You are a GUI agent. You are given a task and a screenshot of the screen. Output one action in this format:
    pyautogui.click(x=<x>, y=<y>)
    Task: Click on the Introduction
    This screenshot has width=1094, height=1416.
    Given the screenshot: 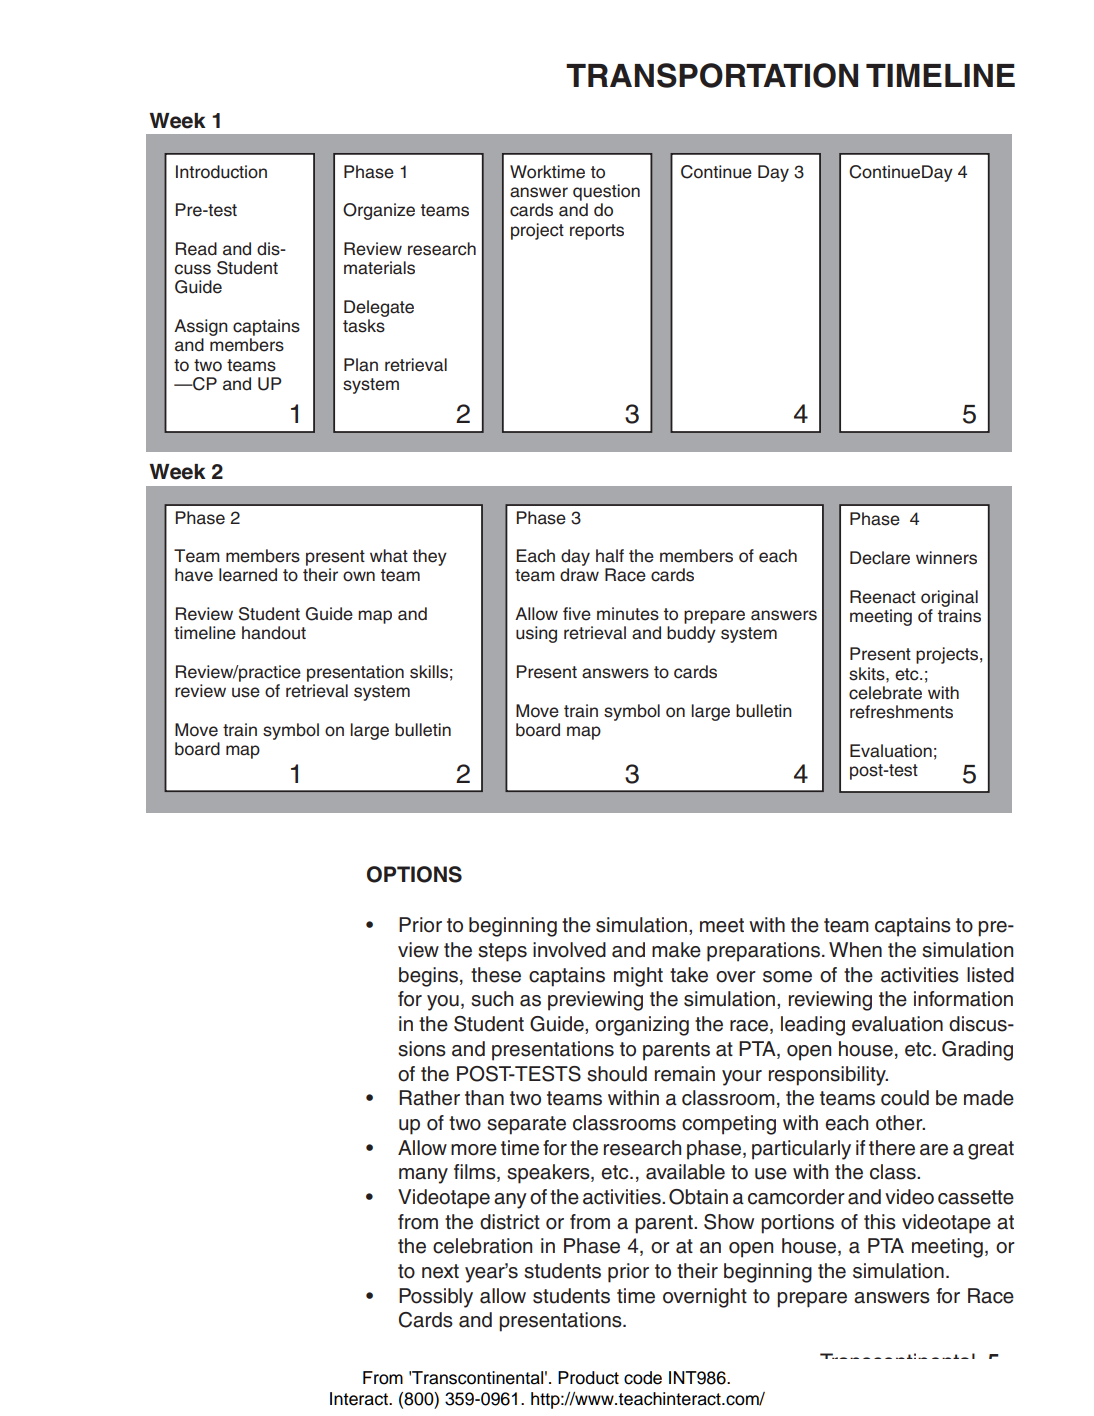 What is the action you would take?
    pyautogui.click(x=221, y=172)
